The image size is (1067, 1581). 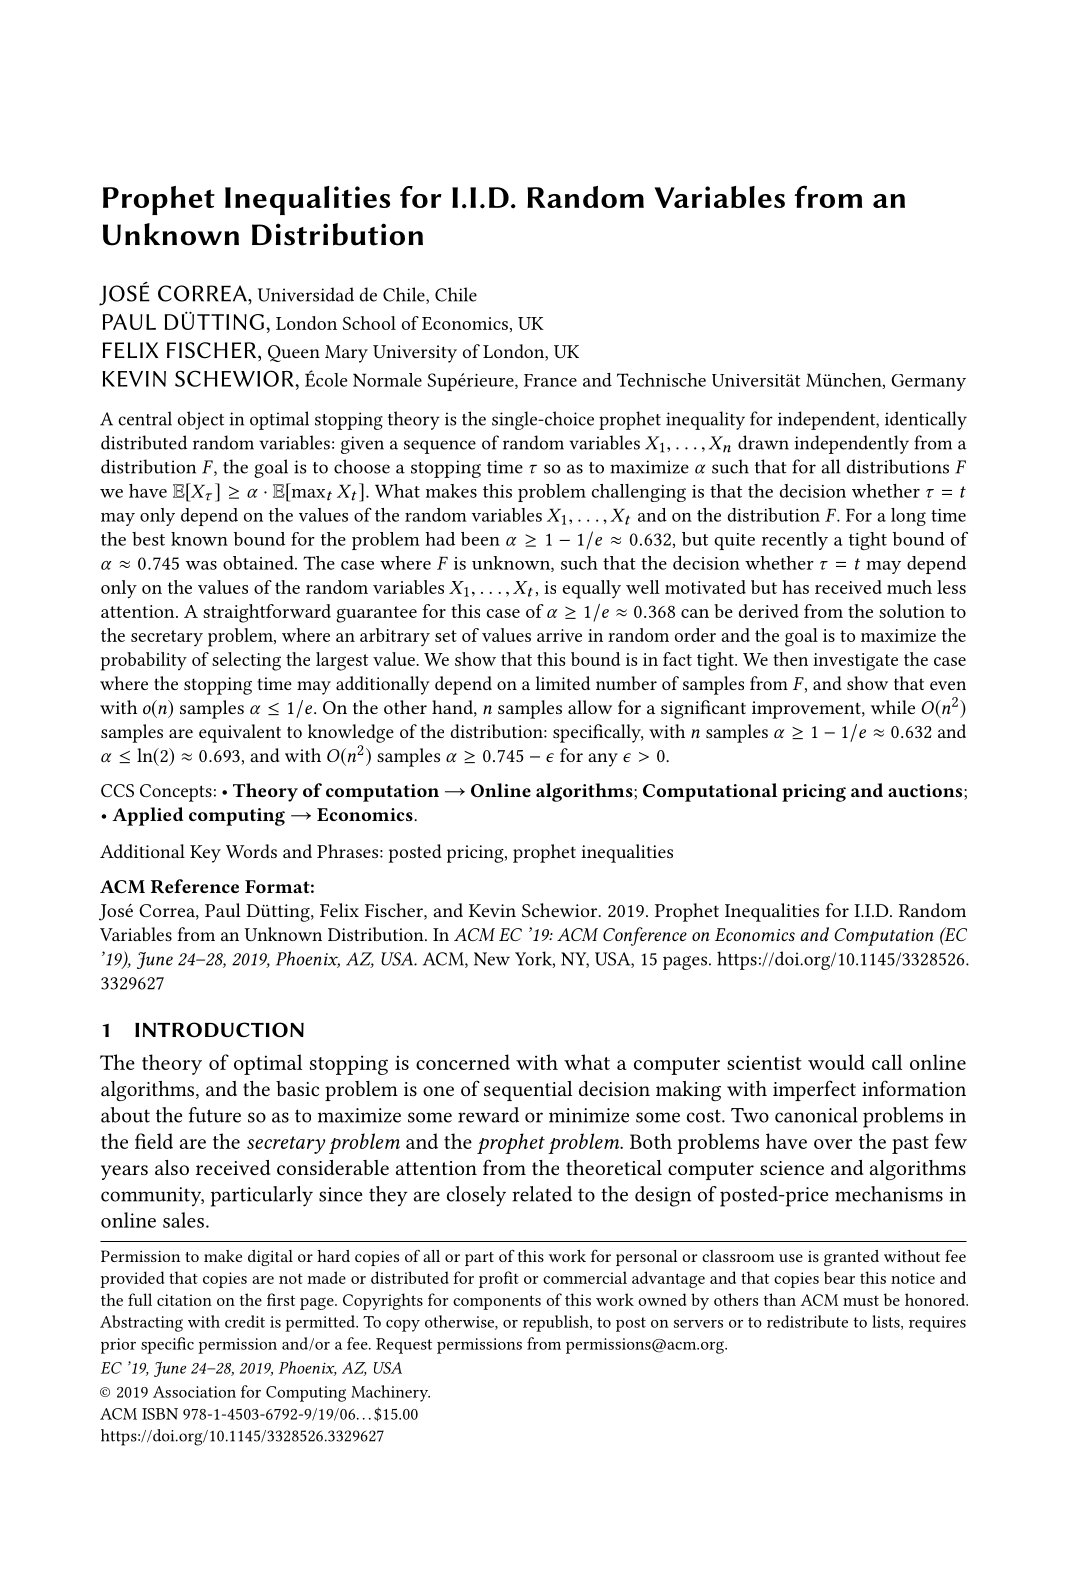 What do you see at coordinates (893, 707) in the document?
I see `while` at bounding box center [893, 707].
